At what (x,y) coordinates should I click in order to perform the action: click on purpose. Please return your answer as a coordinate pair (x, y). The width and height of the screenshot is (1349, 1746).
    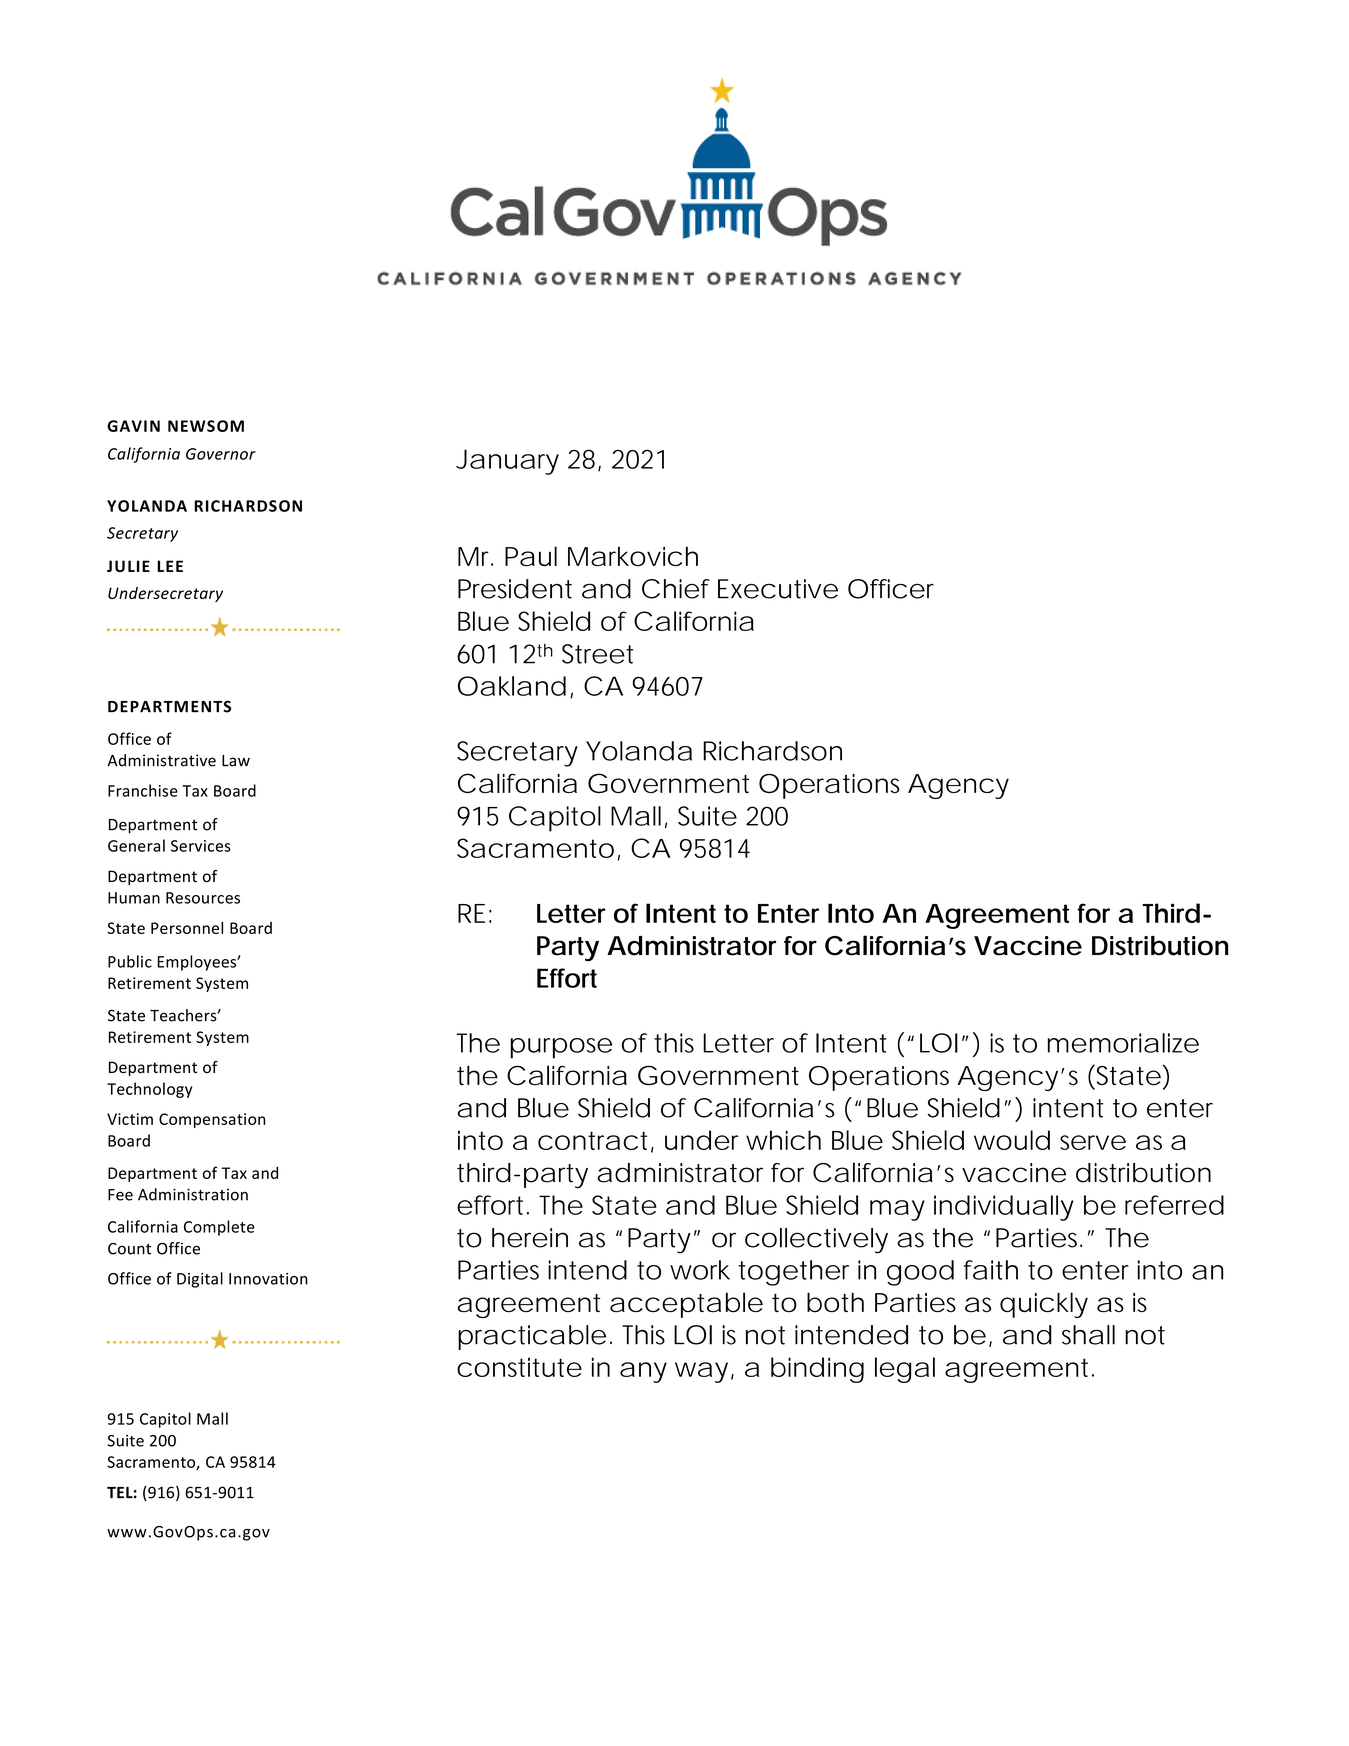
    Looking at the image, I should click on (561, 1048).
